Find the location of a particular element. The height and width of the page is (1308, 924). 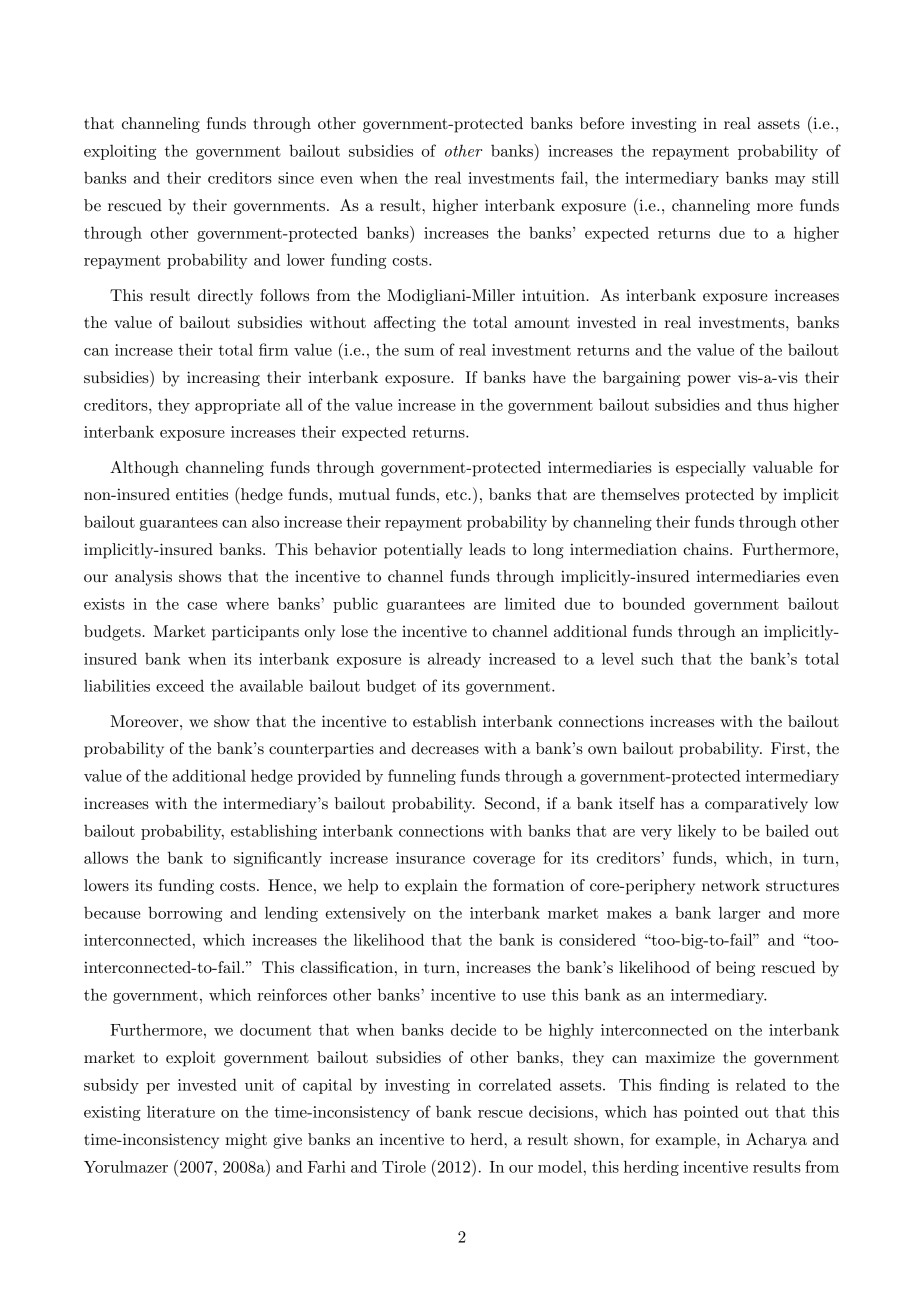

pointed is located at coordinates (711, 1113).
